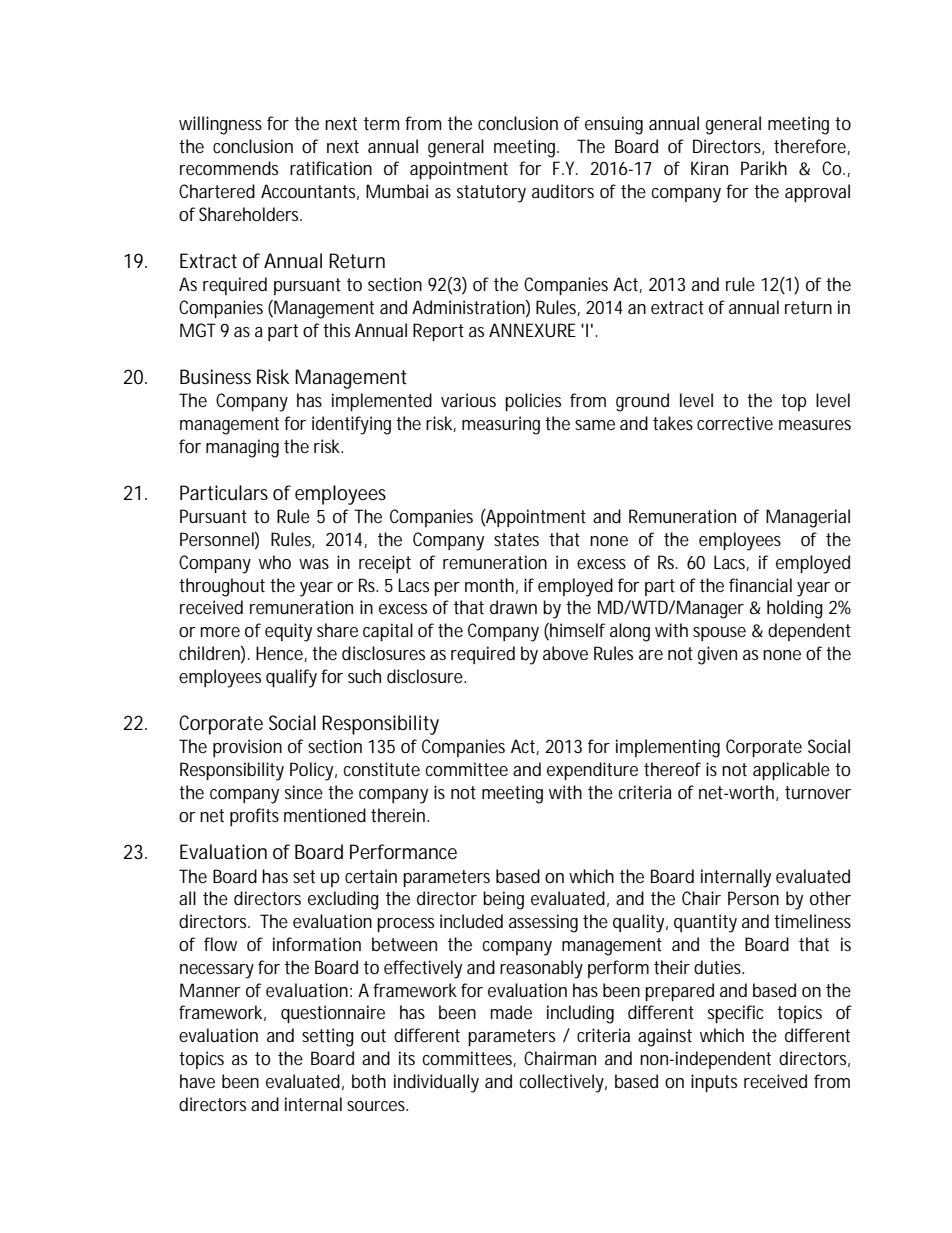  Describe the element at coordinates (328, 1037) in the screenshot. I see `setting` at that location.
